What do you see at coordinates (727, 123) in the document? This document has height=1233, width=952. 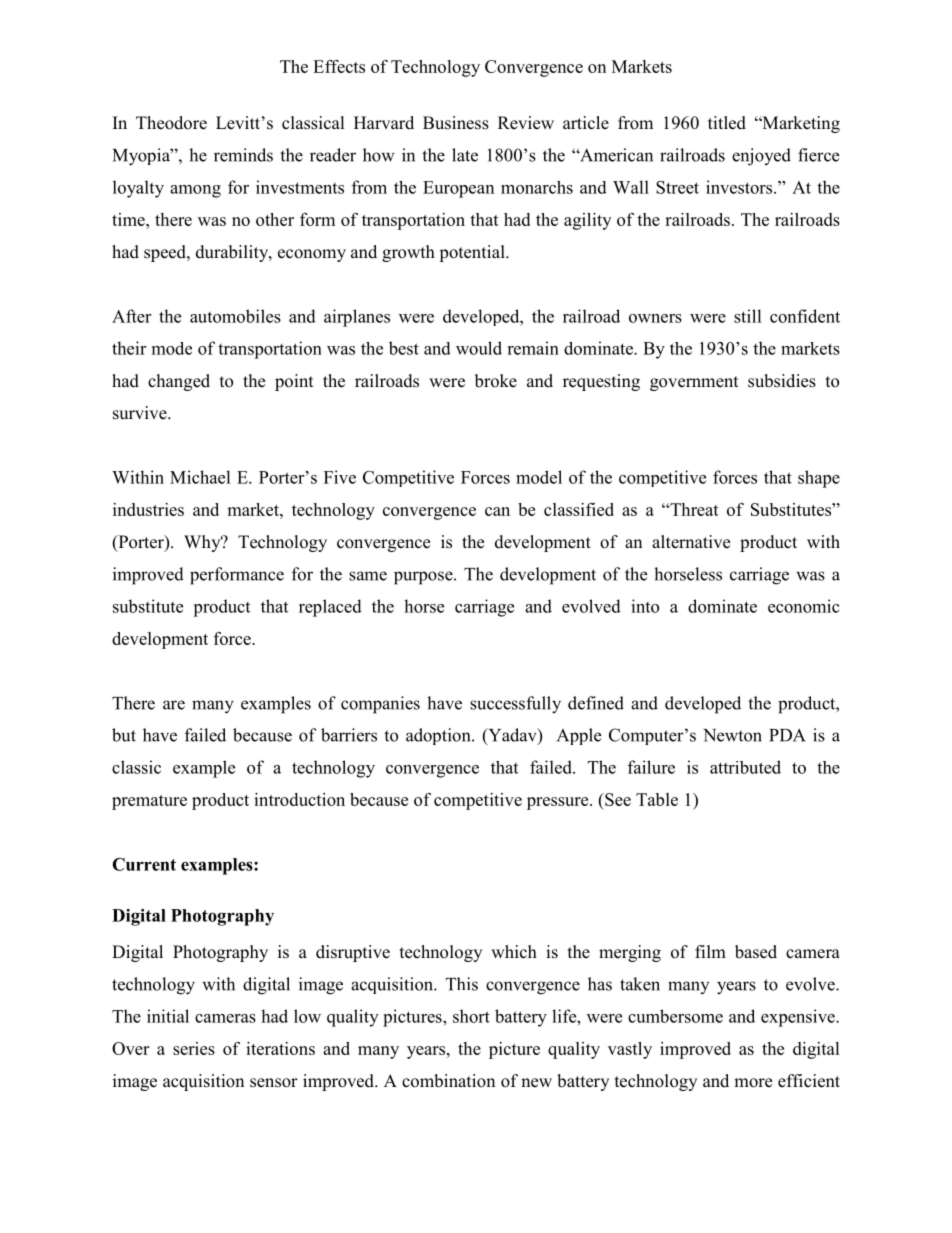 I see `titled` at bounding box center [727, 123].
